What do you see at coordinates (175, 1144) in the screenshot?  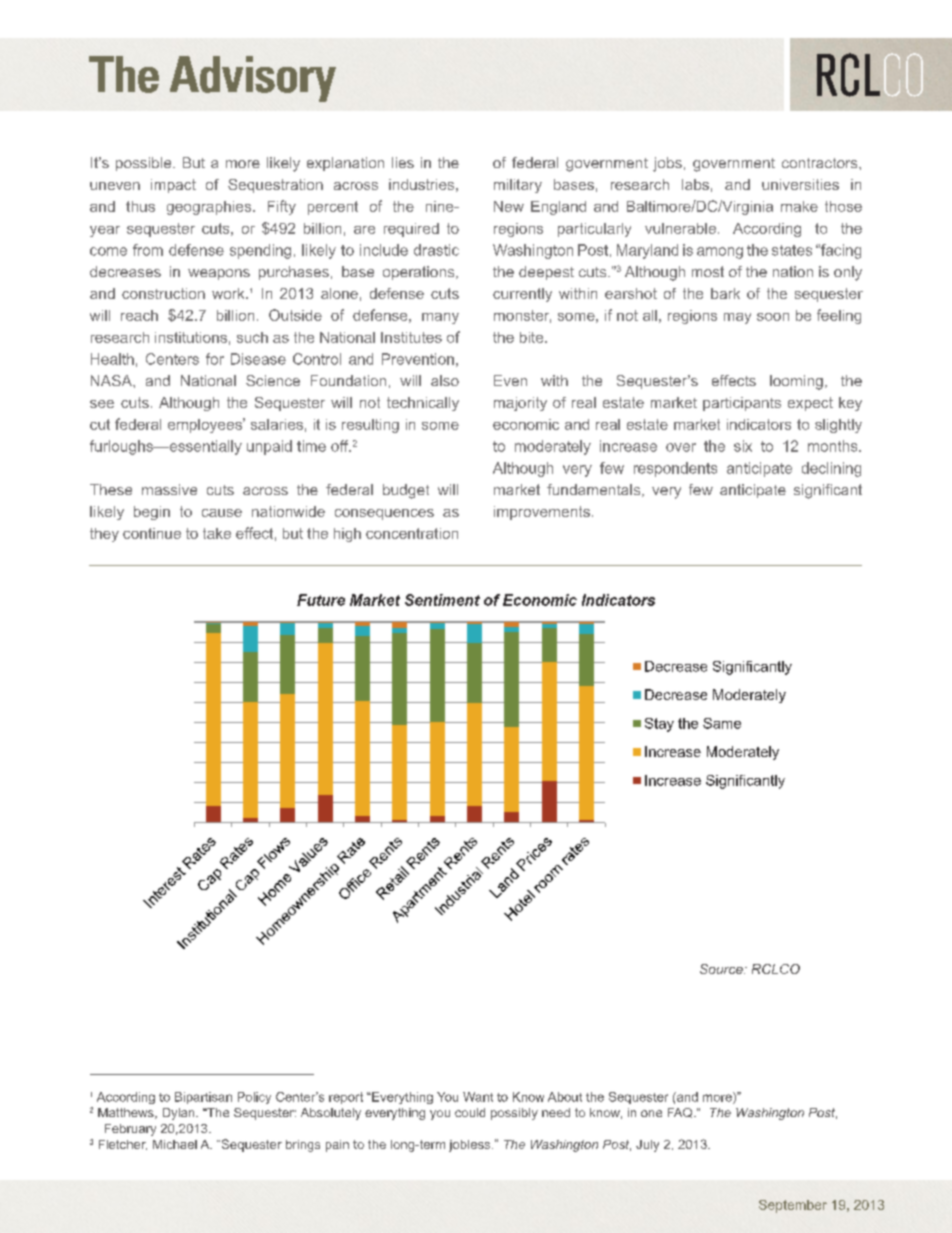 I see `Michael` at bounding box center [175, 1144].
